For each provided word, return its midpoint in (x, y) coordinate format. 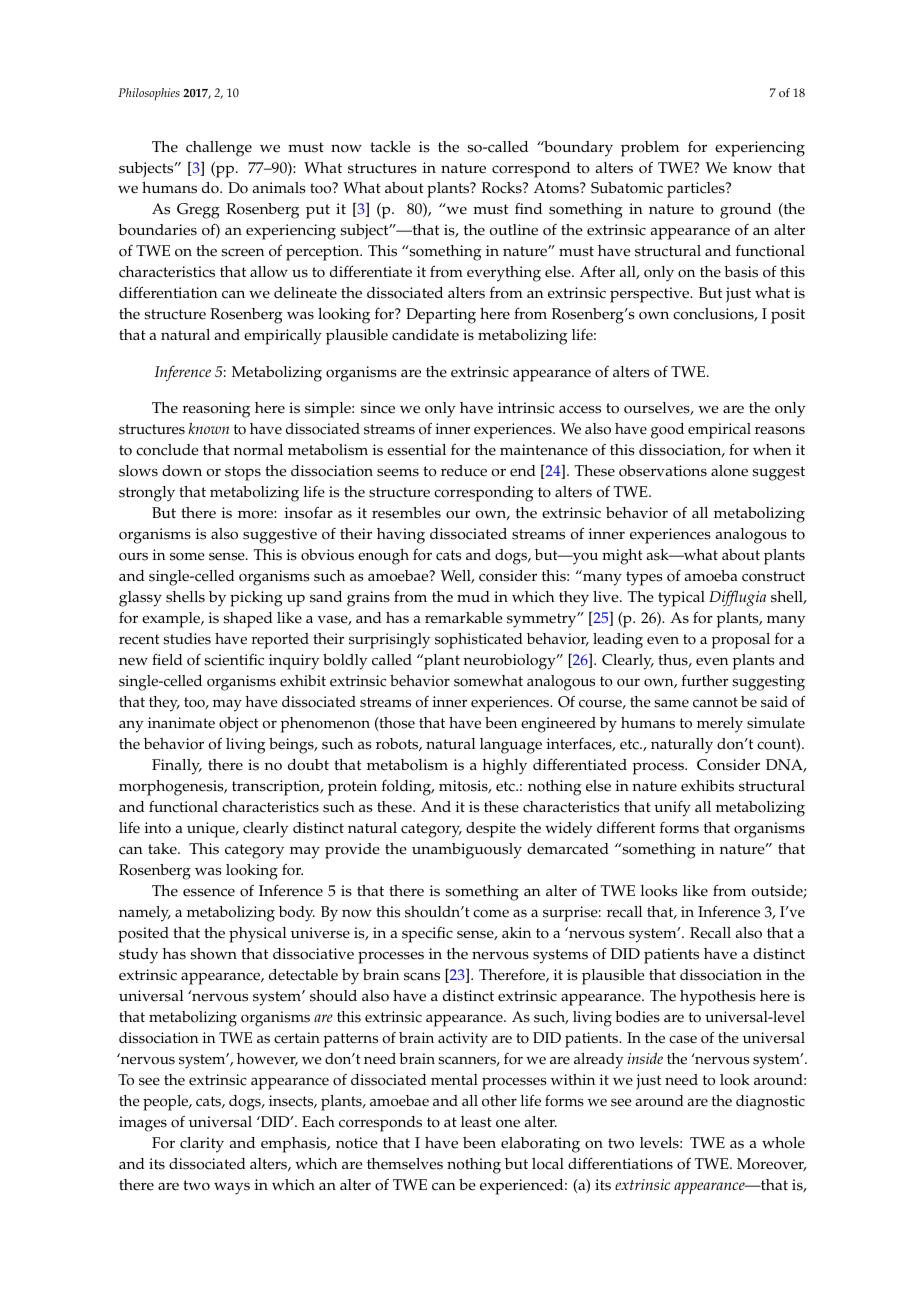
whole (783, 1143)
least (476, 1122)
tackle (390, 147)
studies (187, 639)
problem (650, 149)
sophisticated (479, 641)
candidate (425, 335)
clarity (202, 1145)
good (667, 431)
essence (209, 892)
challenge (219, 149)
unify (672, 809)
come (491, 913)
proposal (741, 641)
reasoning (216, 410)
